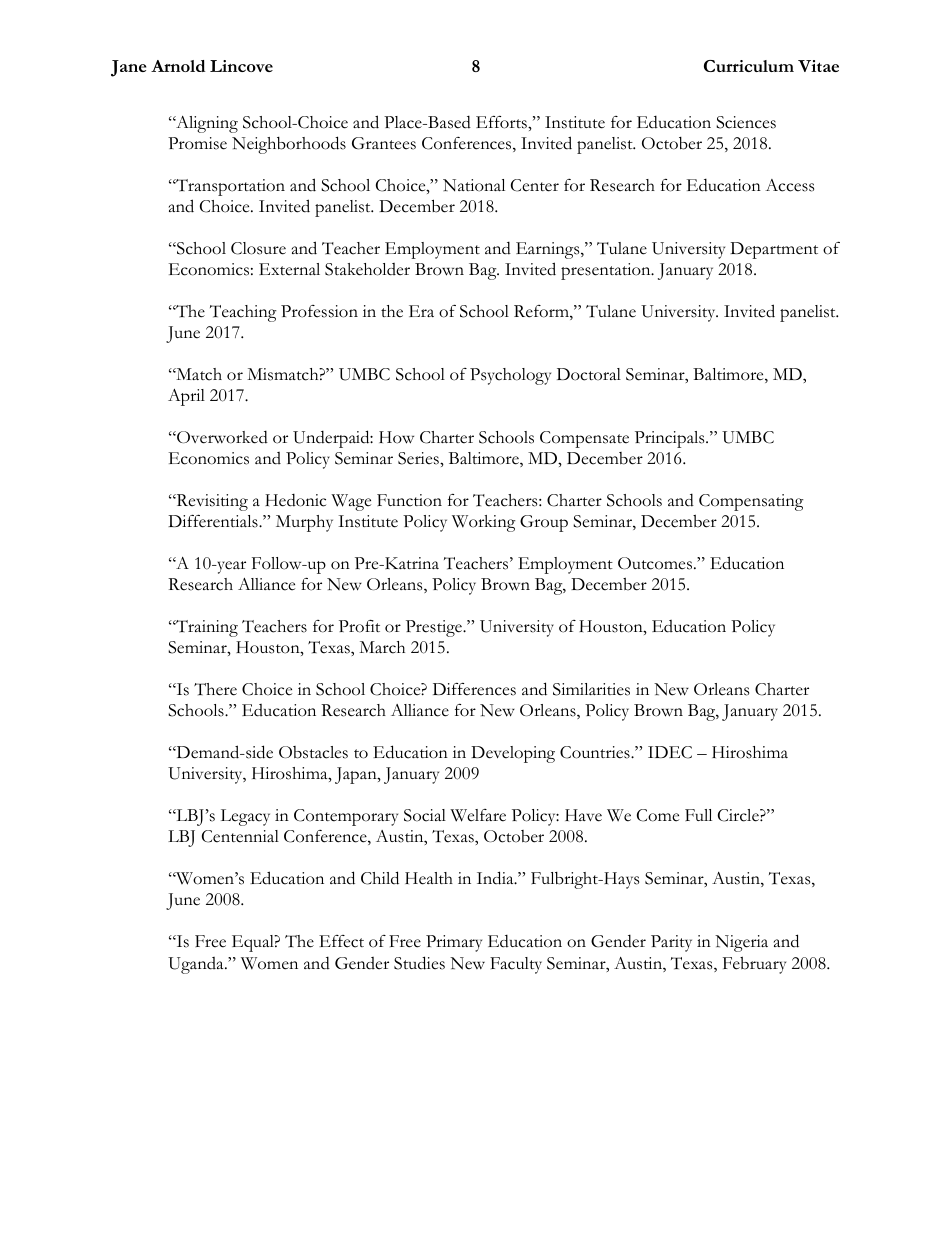  What do you see at coordinates (741, 943) in the screenshot?
I see `Nigeria` at bounding box center [741, 943].
